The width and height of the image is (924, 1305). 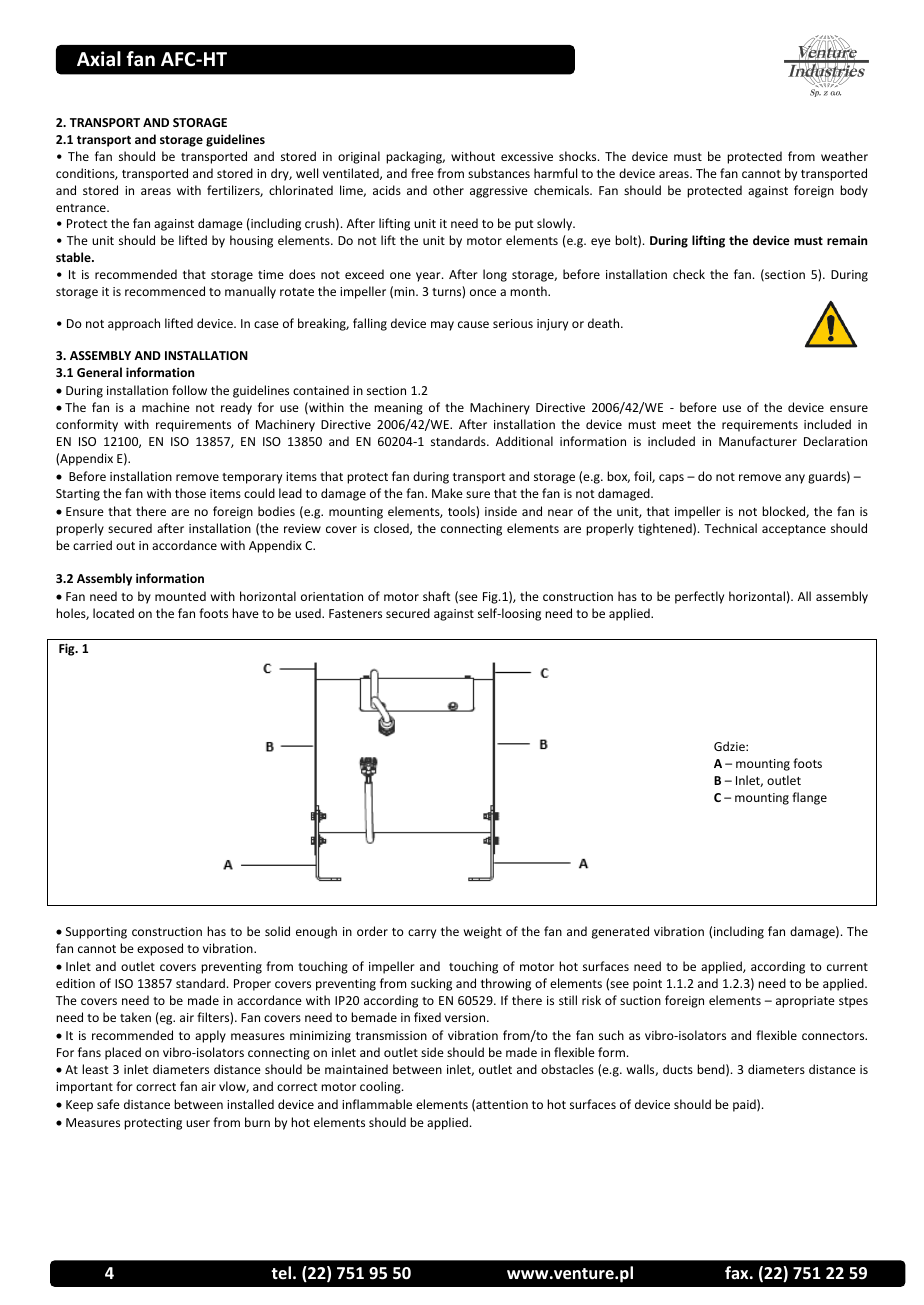 I want to click on tel, so click(x=281, y=1272).
